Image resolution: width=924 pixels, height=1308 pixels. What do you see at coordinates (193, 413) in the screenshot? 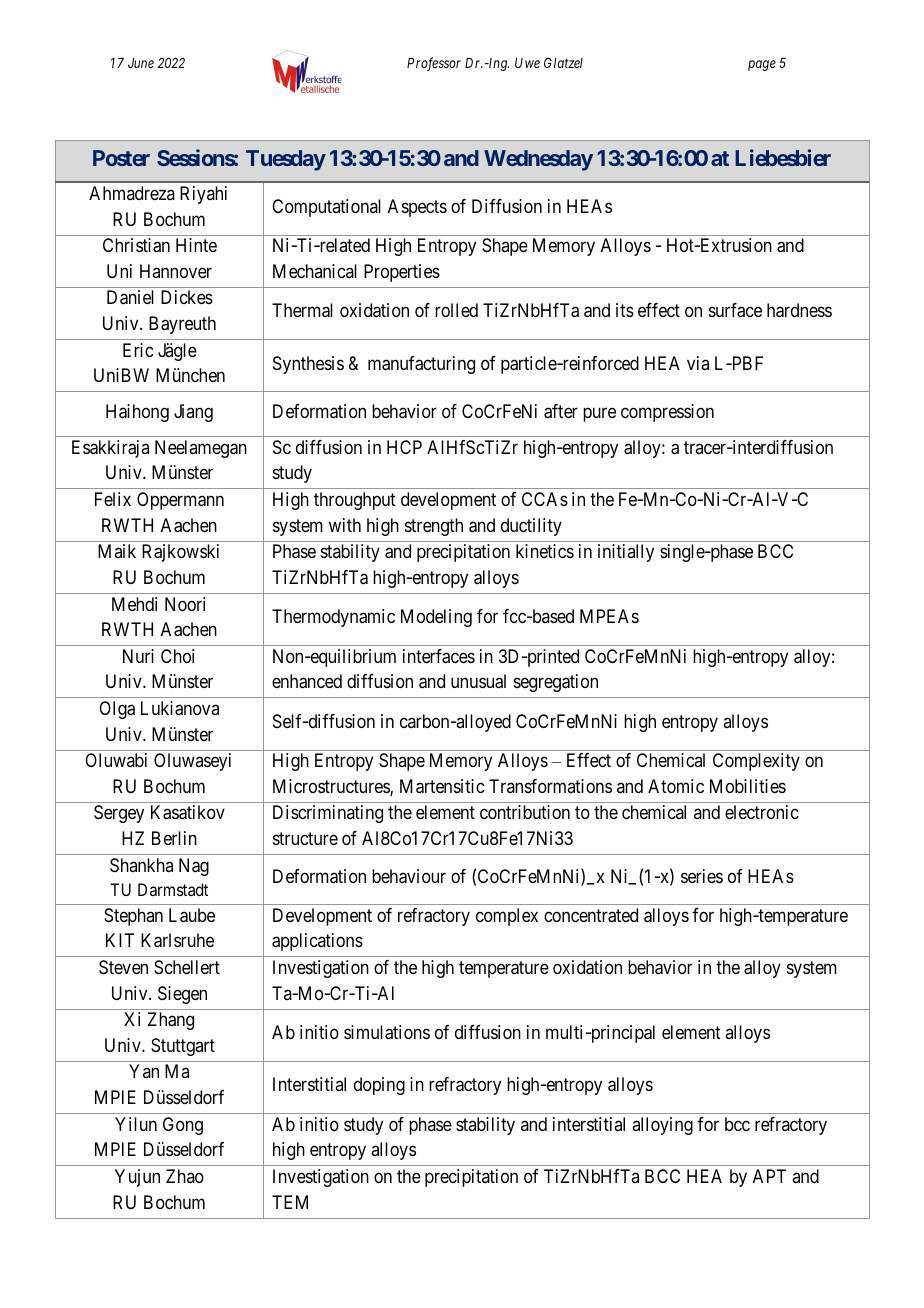
I see `Jiang` at bounding box center [193, 413].
